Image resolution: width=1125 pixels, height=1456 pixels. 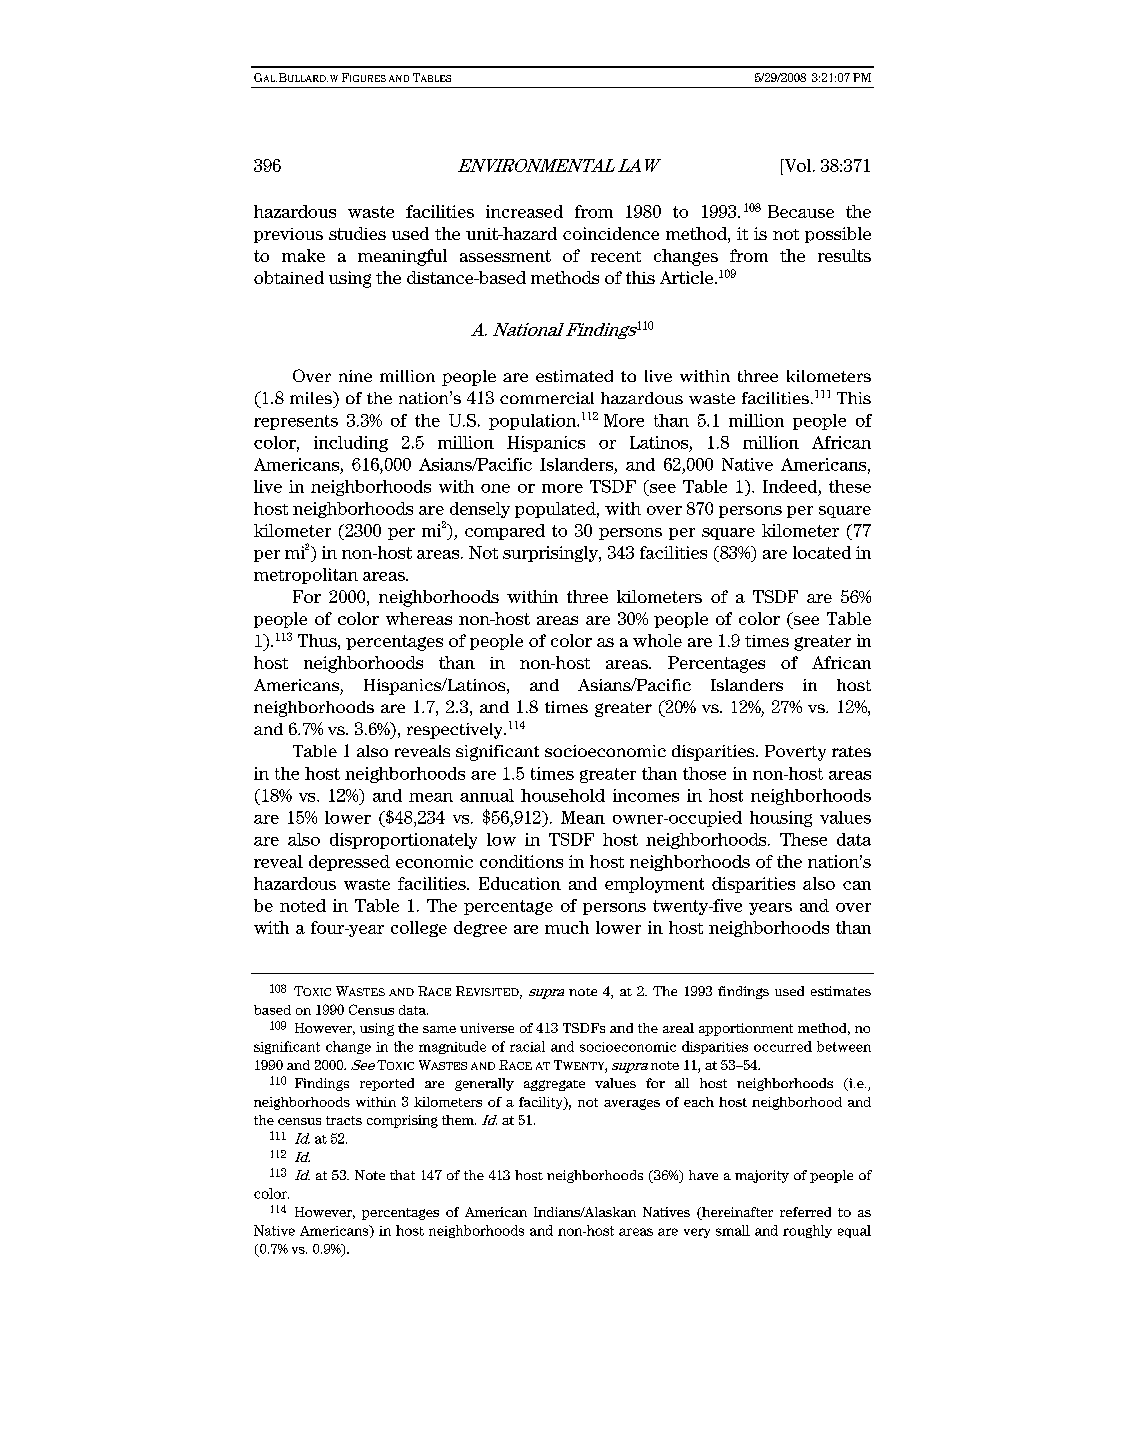 What do you see at coordinates (306, 576) in the screenshot?
I see `metropolitan` at bounding box center [306, 576].
